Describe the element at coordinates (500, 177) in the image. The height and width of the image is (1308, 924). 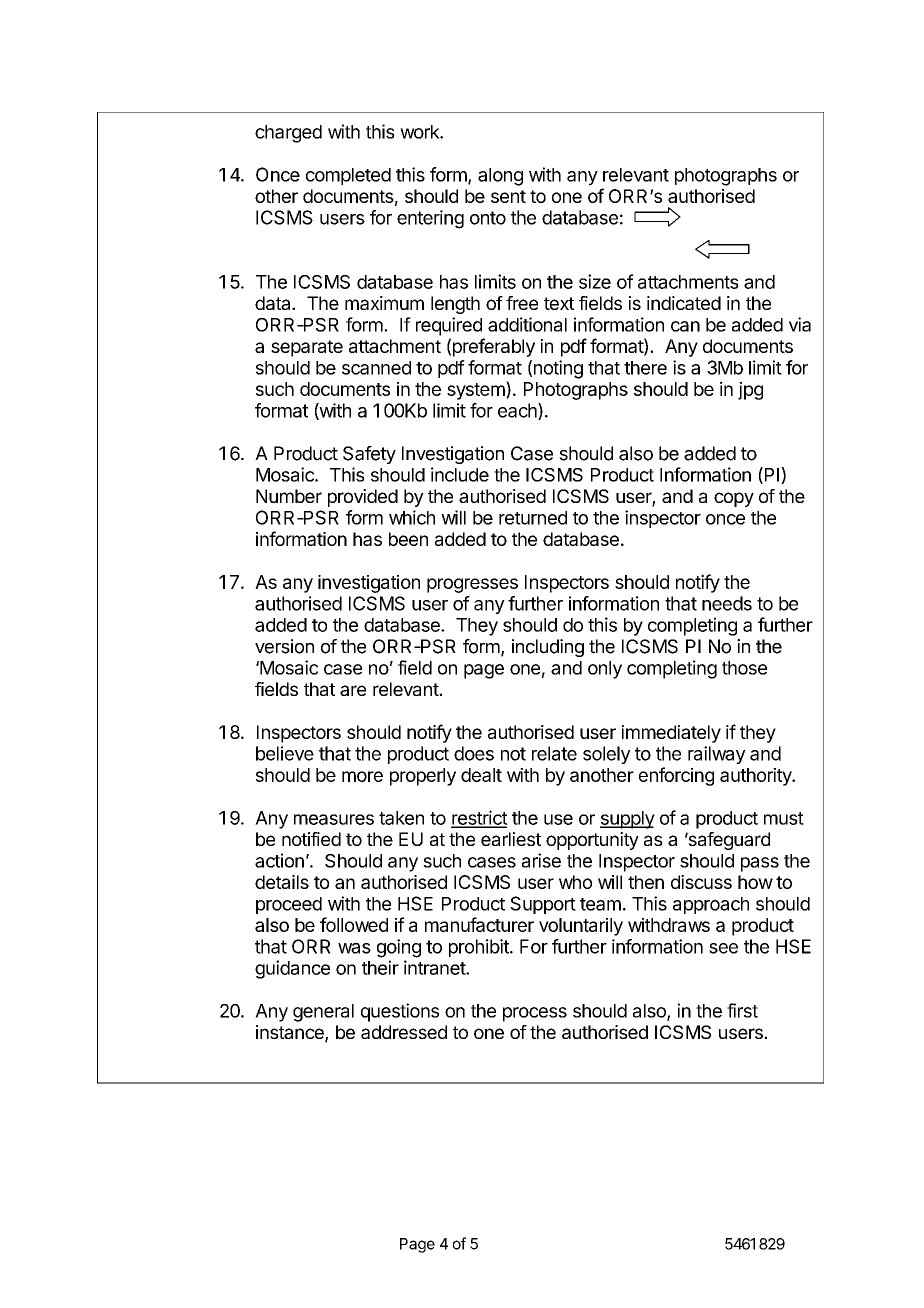
I see `along` at that location.
